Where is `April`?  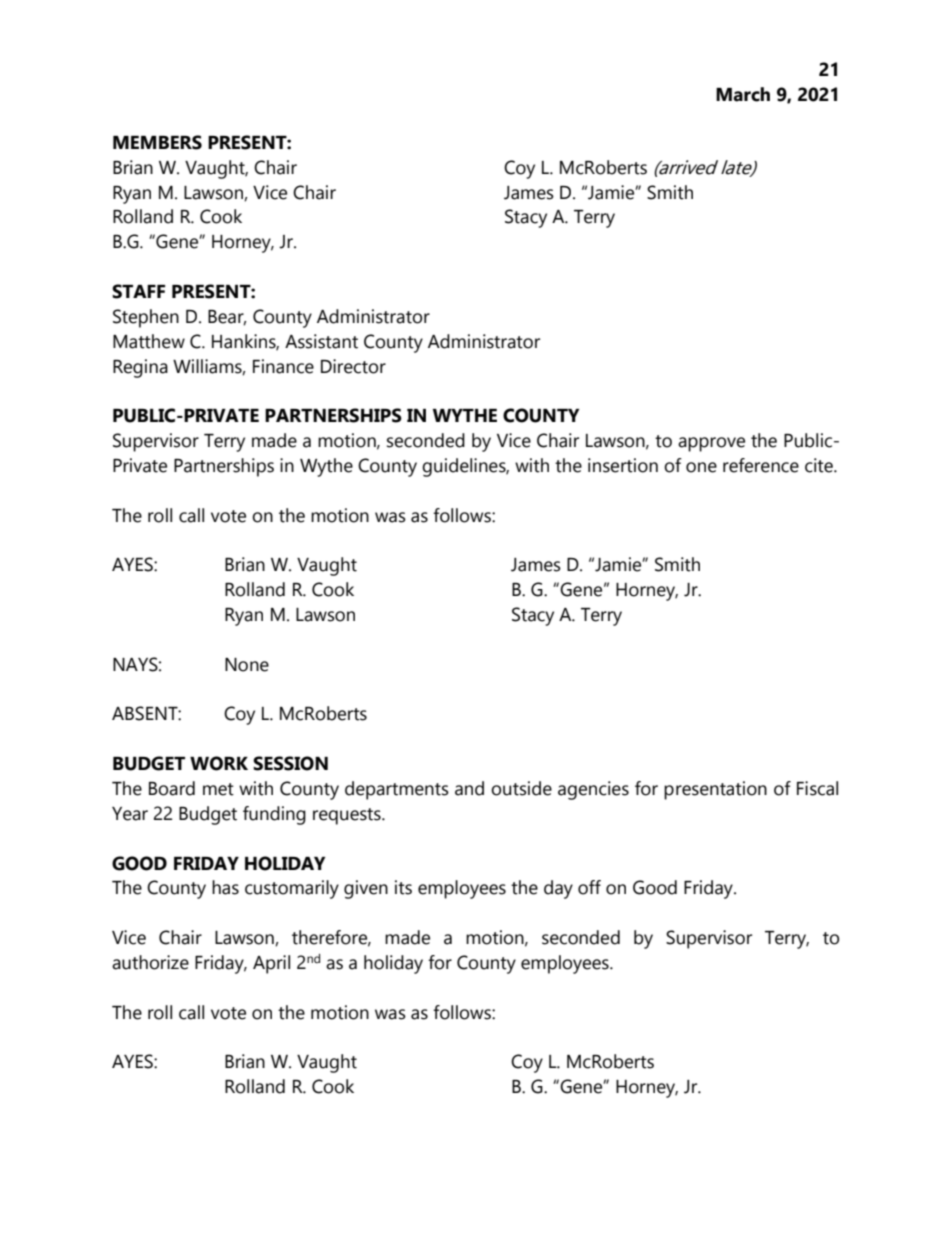 April is located at coordinates (271, 964).
